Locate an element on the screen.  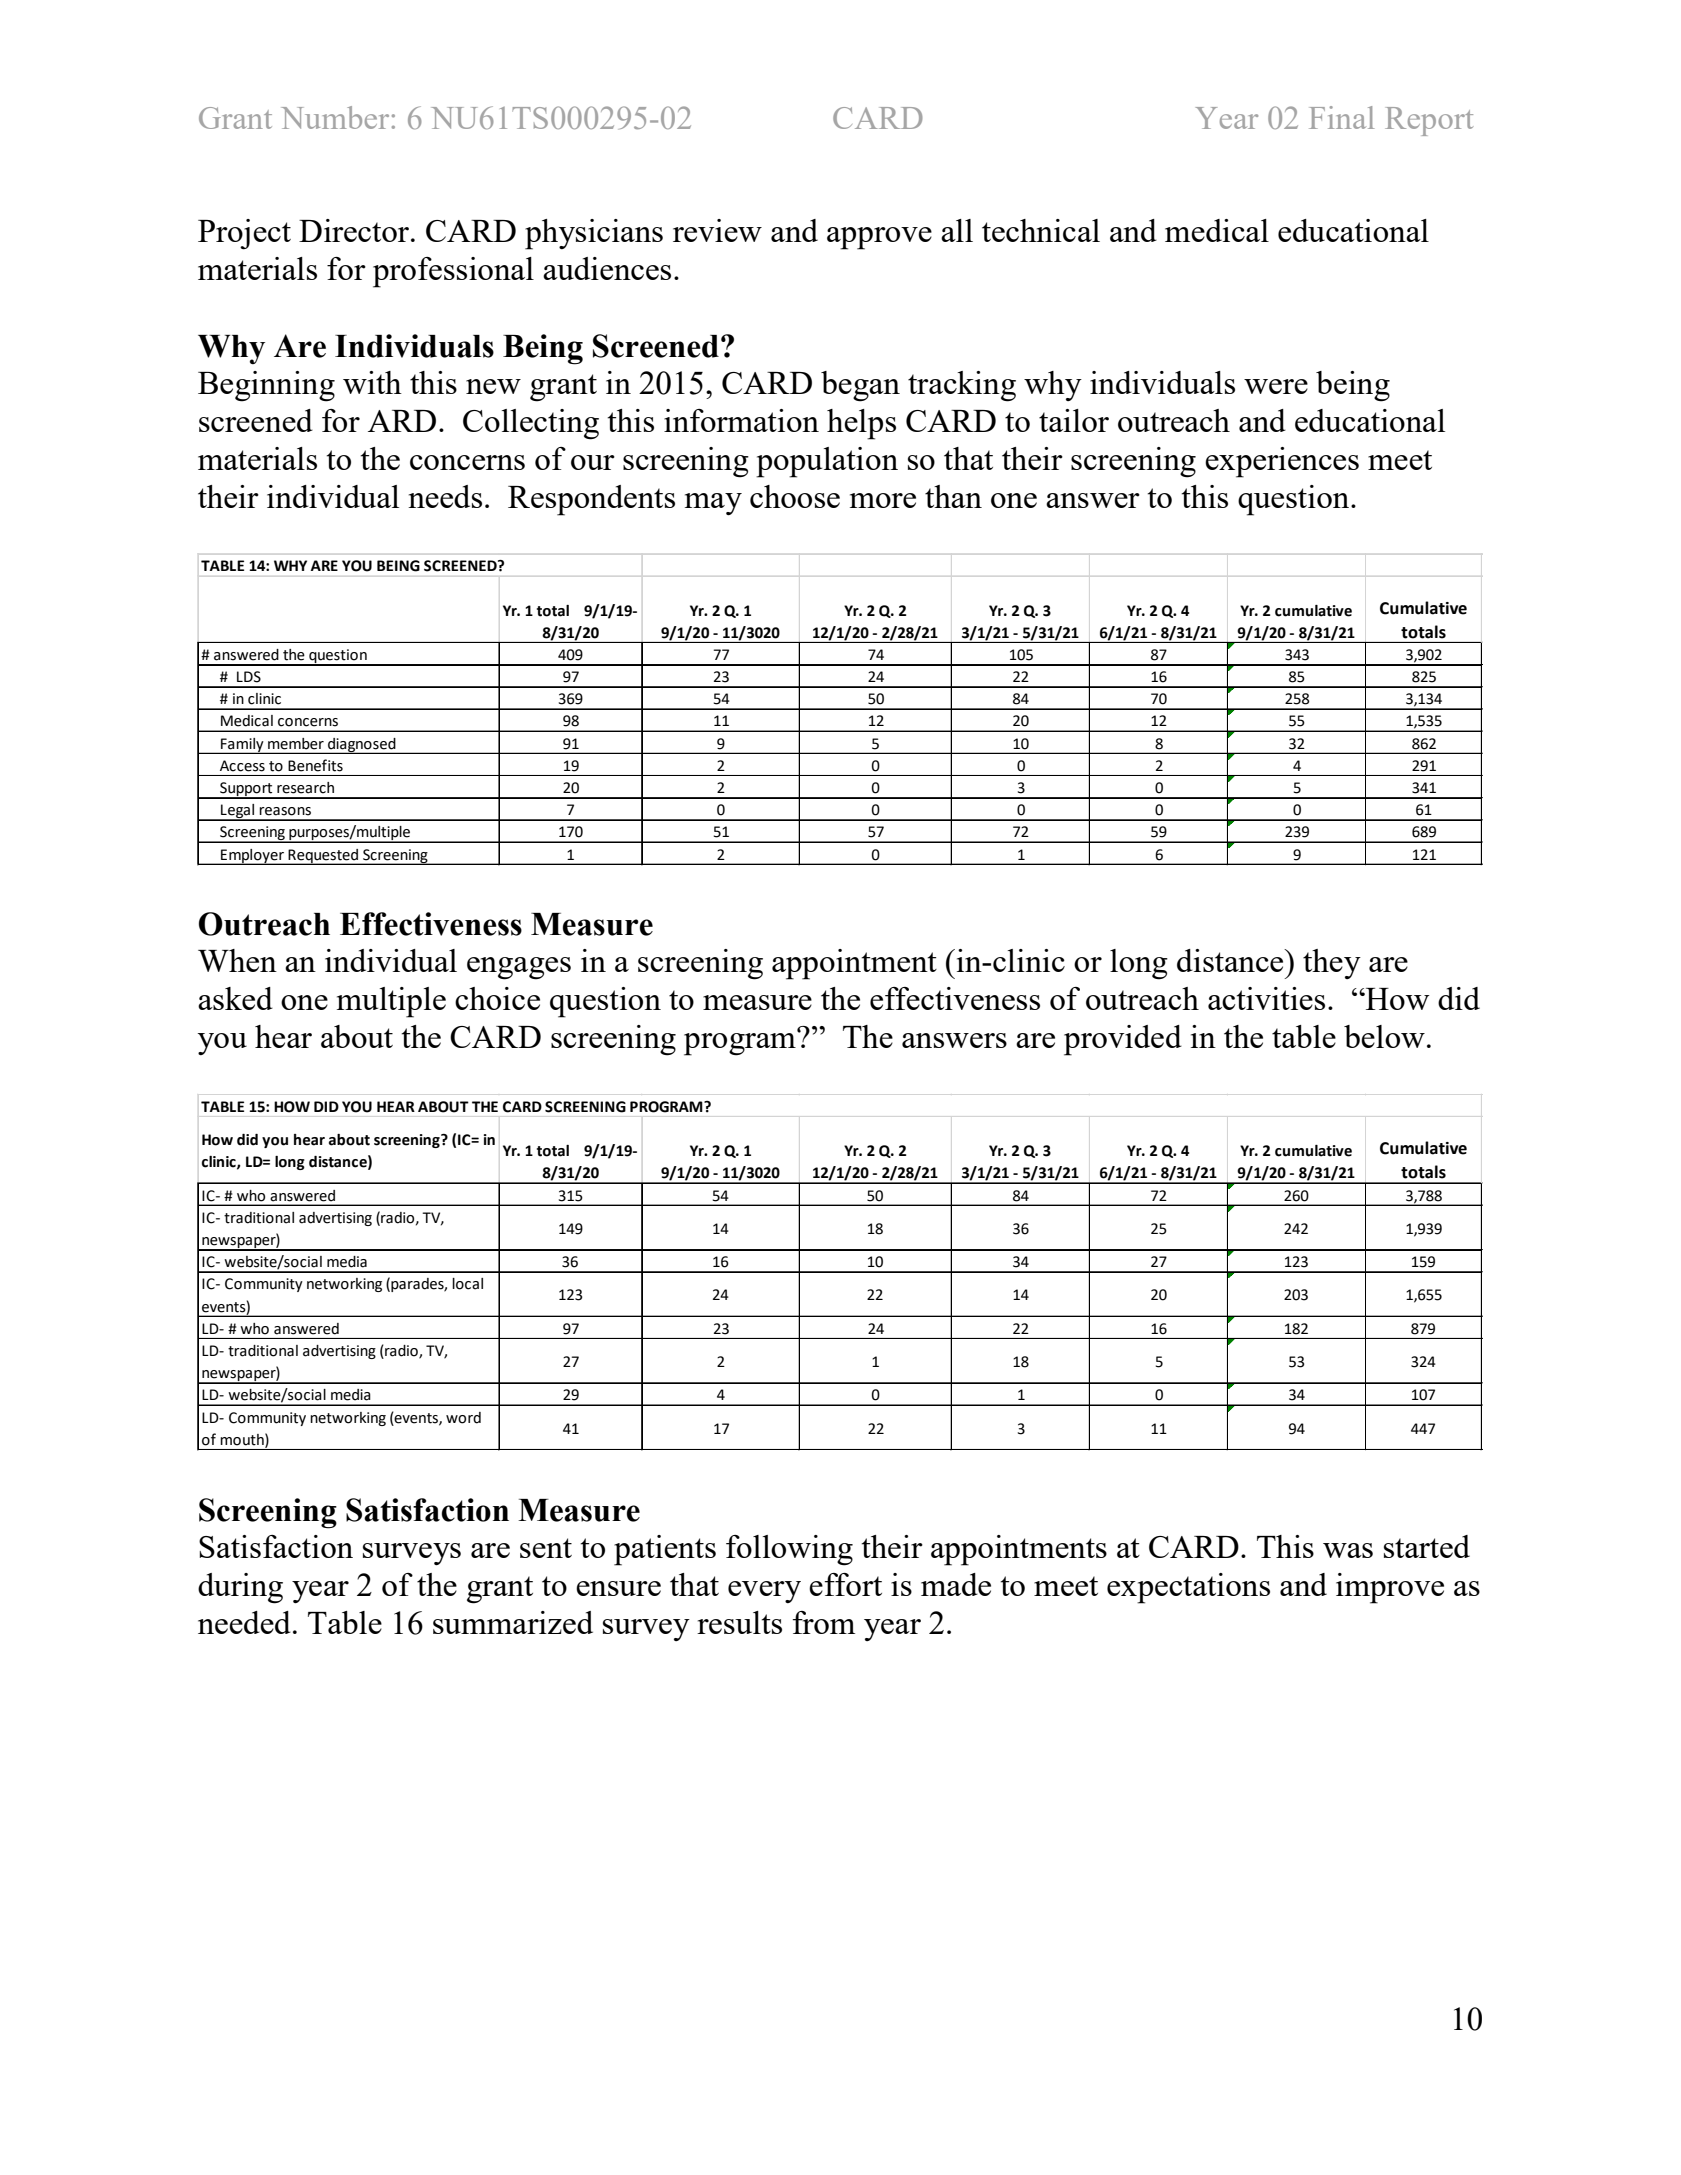
local is located at coordinates (467, 1284).
